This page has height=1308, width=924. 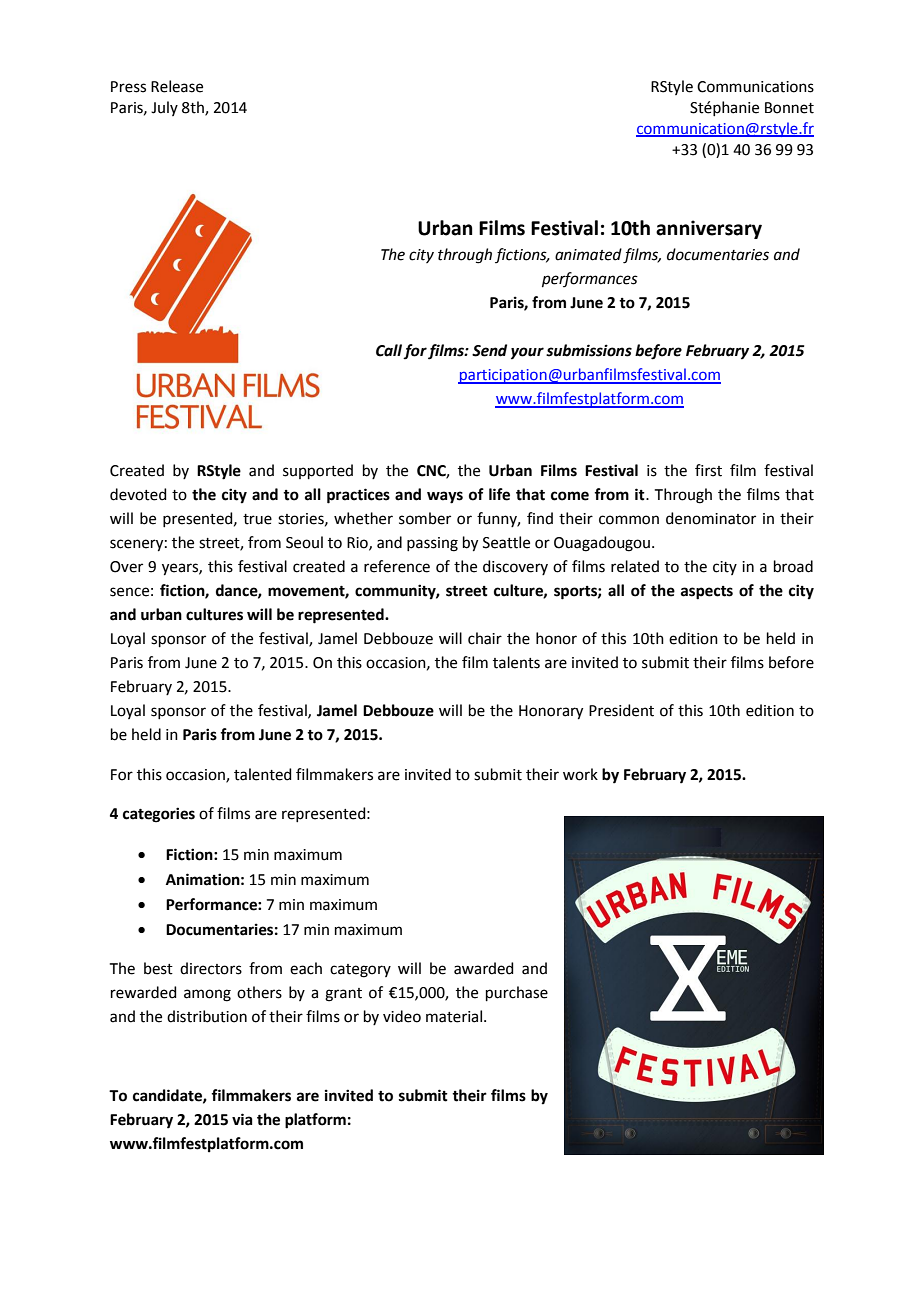 What do you see at coordinates (709, 229) in the page?
I see `anniversary` at bounding box center [709, 229].
